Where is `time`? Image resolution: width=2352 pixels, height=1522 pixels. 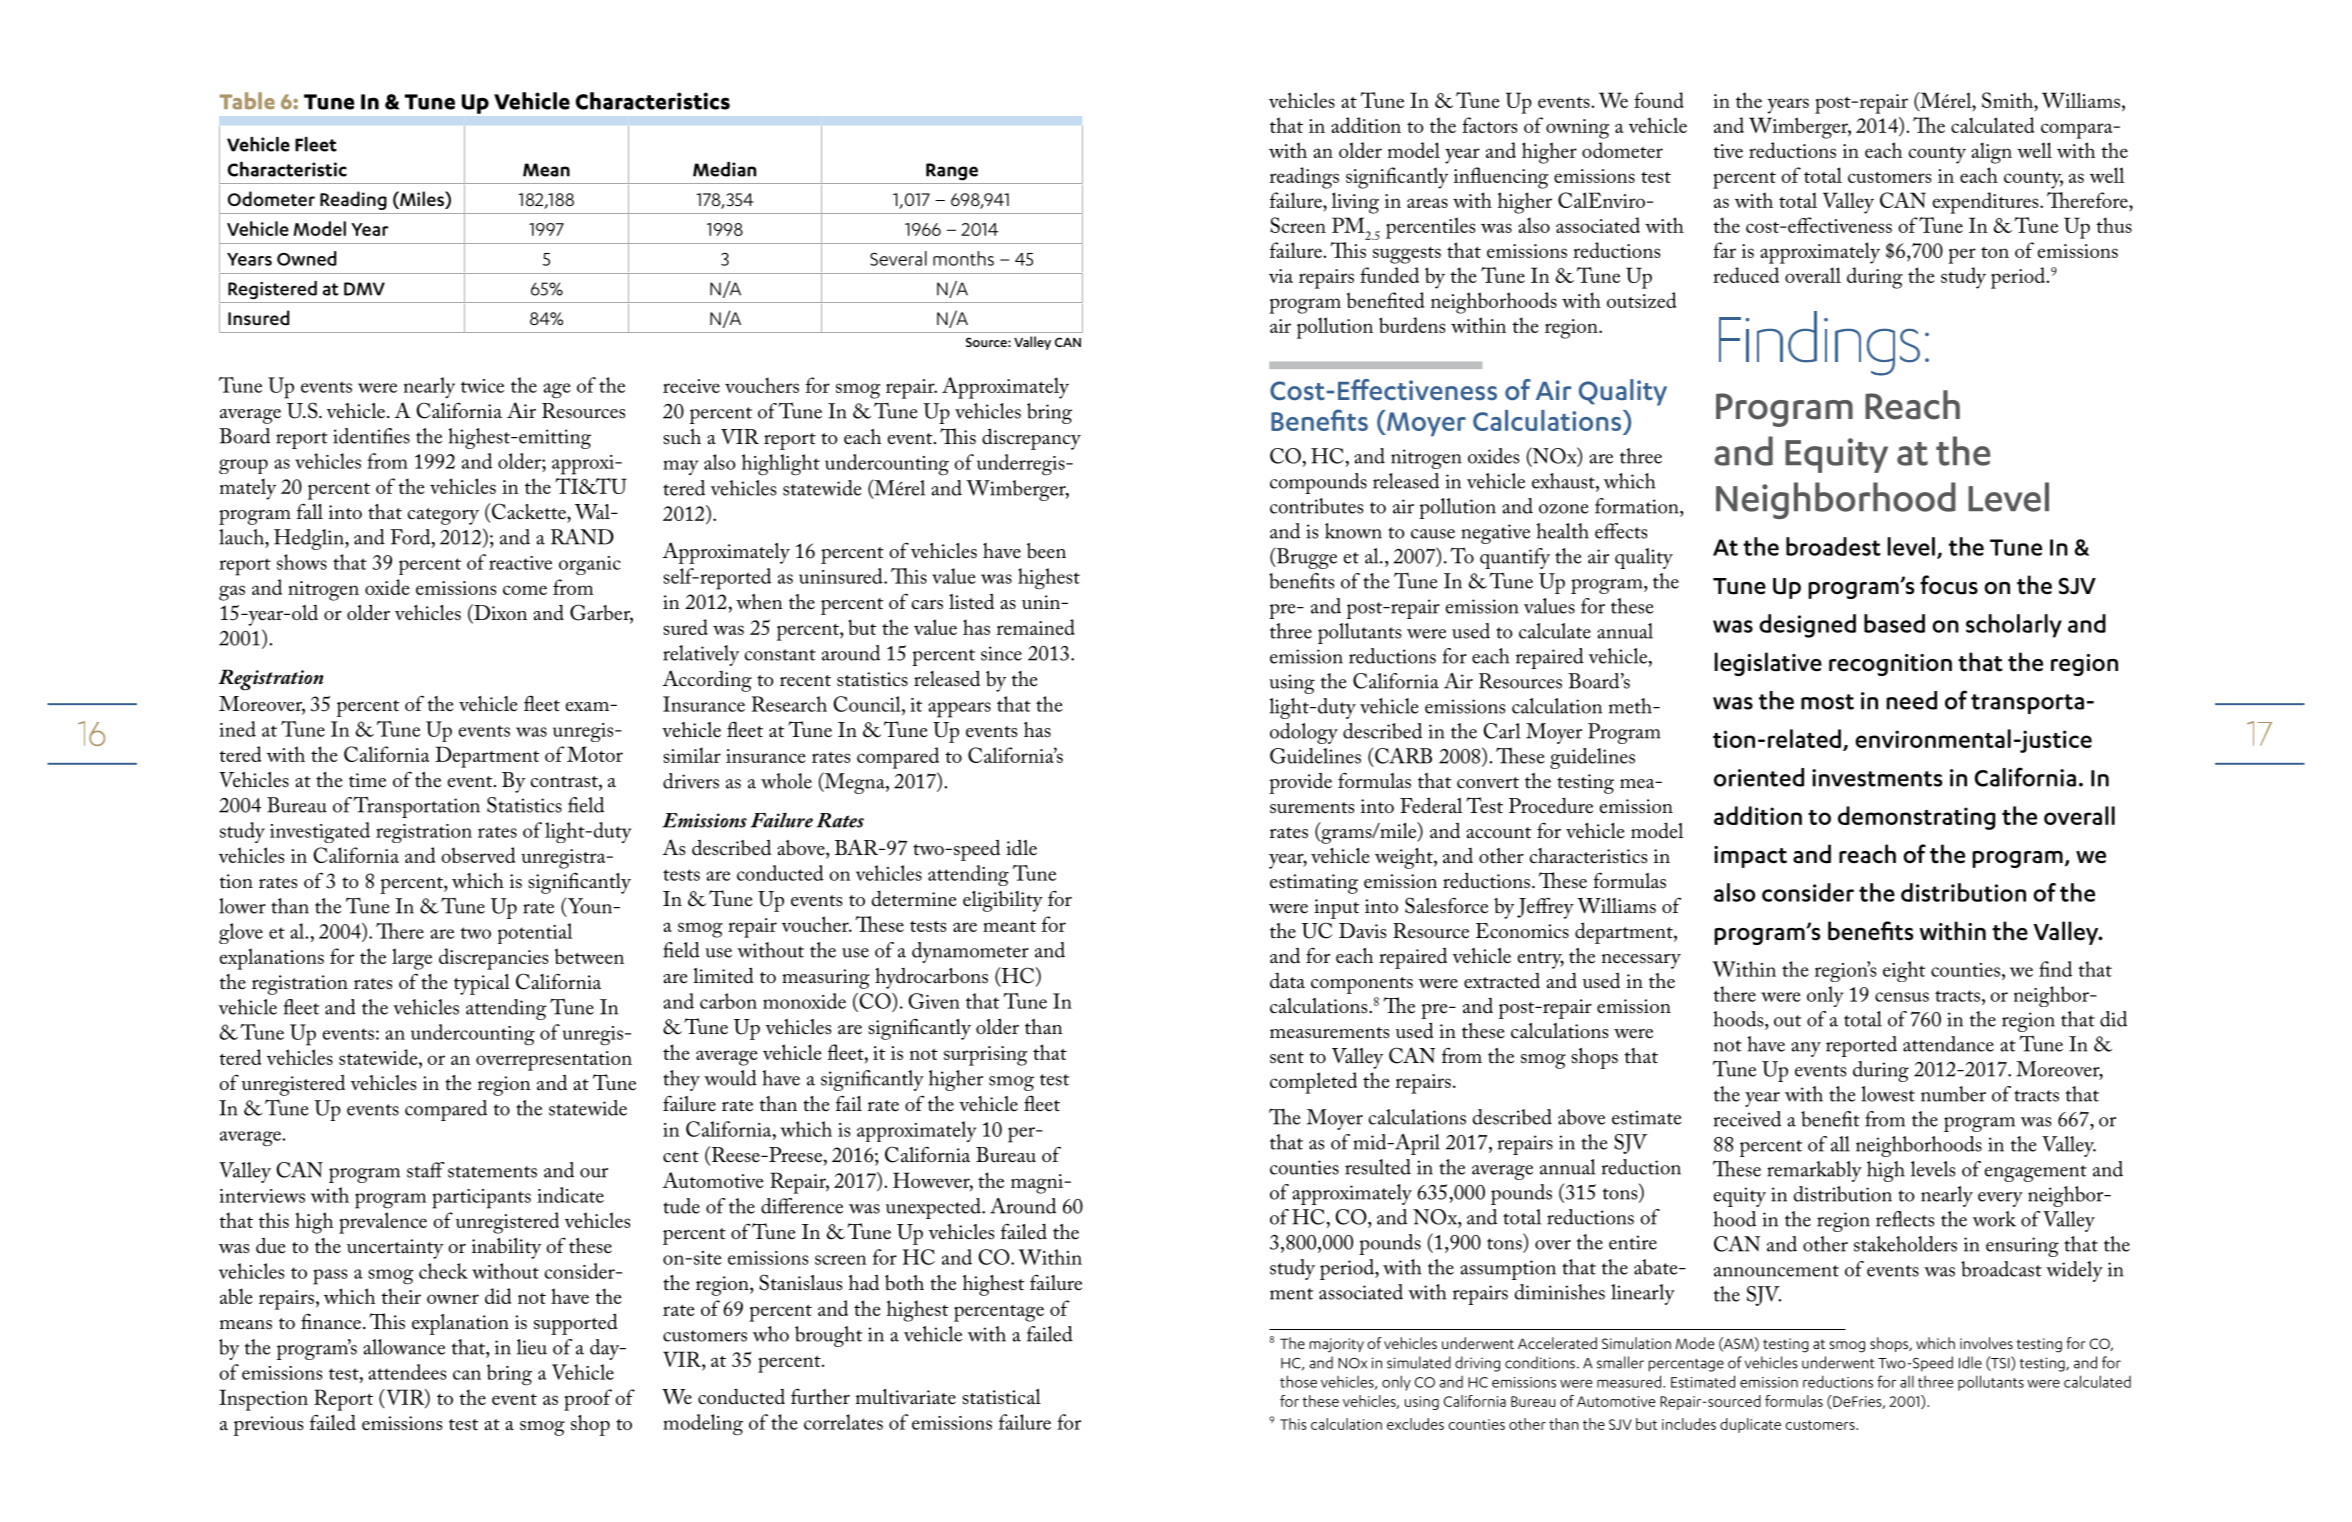
time is located at coordinates (367, 780).
